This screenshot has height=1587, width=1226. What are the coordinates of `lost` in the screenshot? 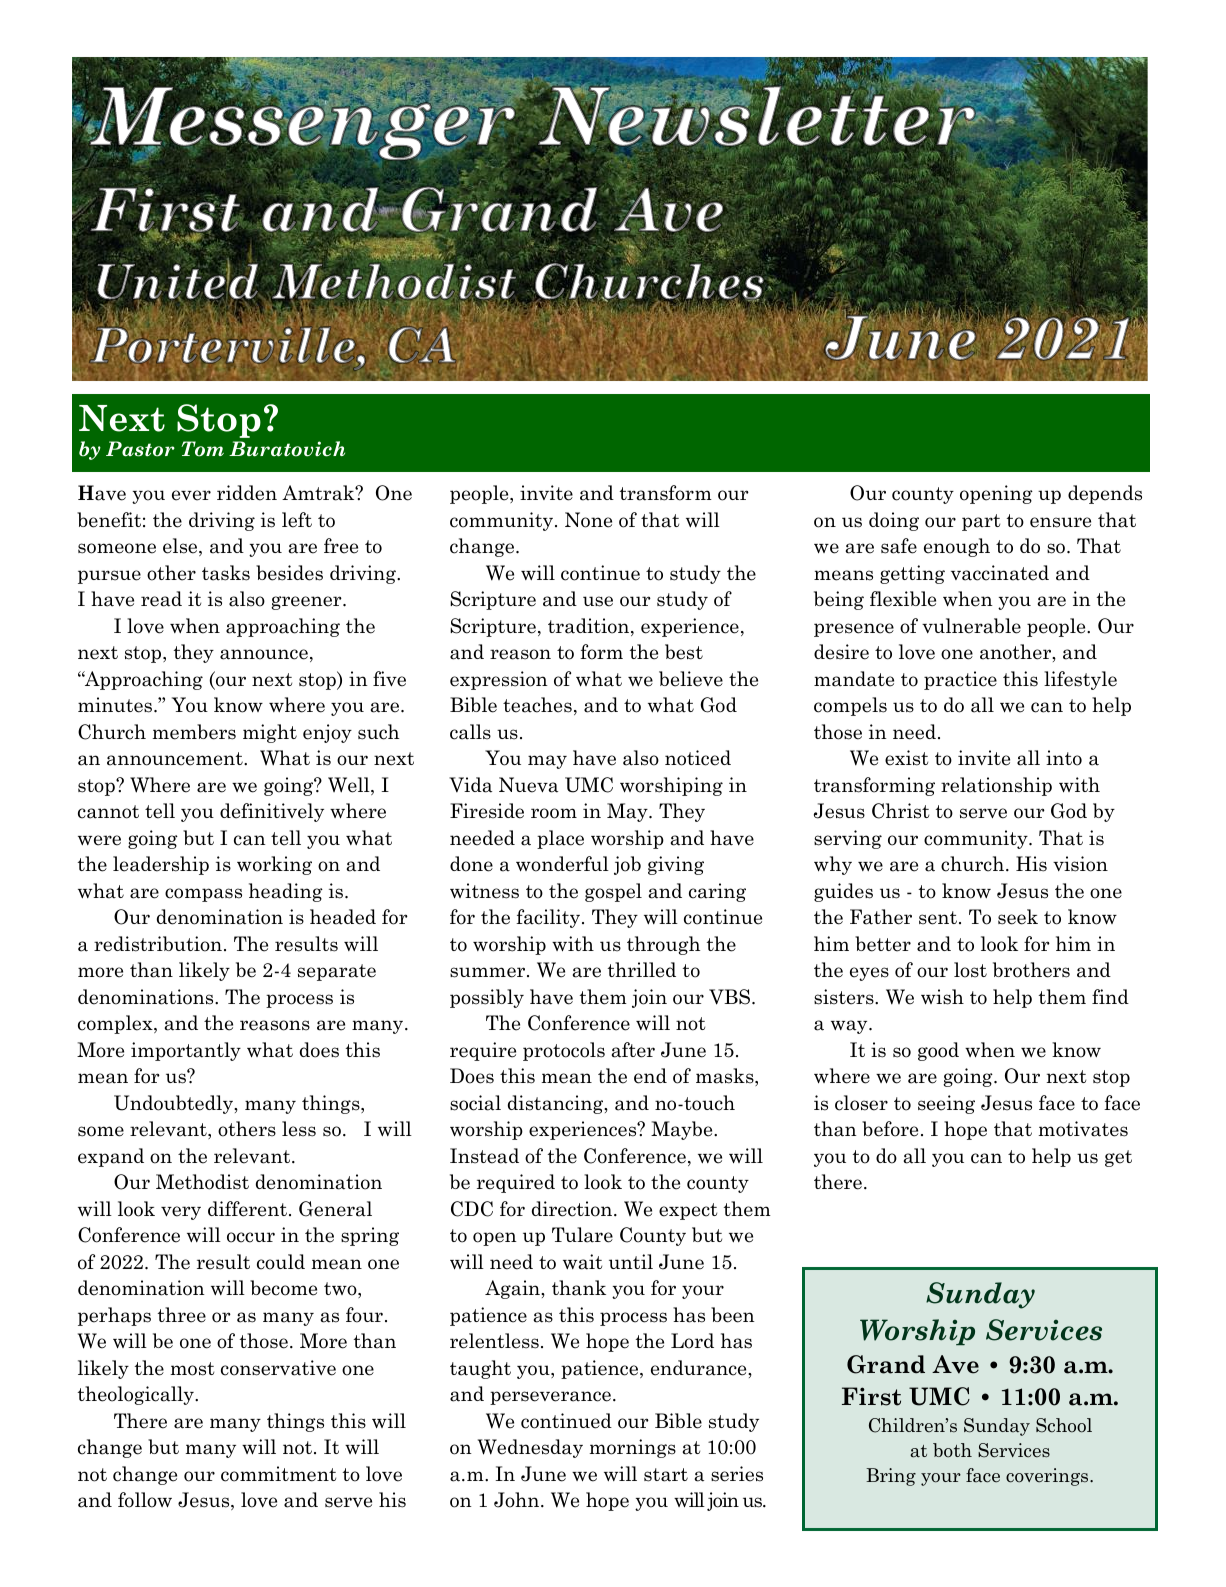 It's located at (970, 970).
